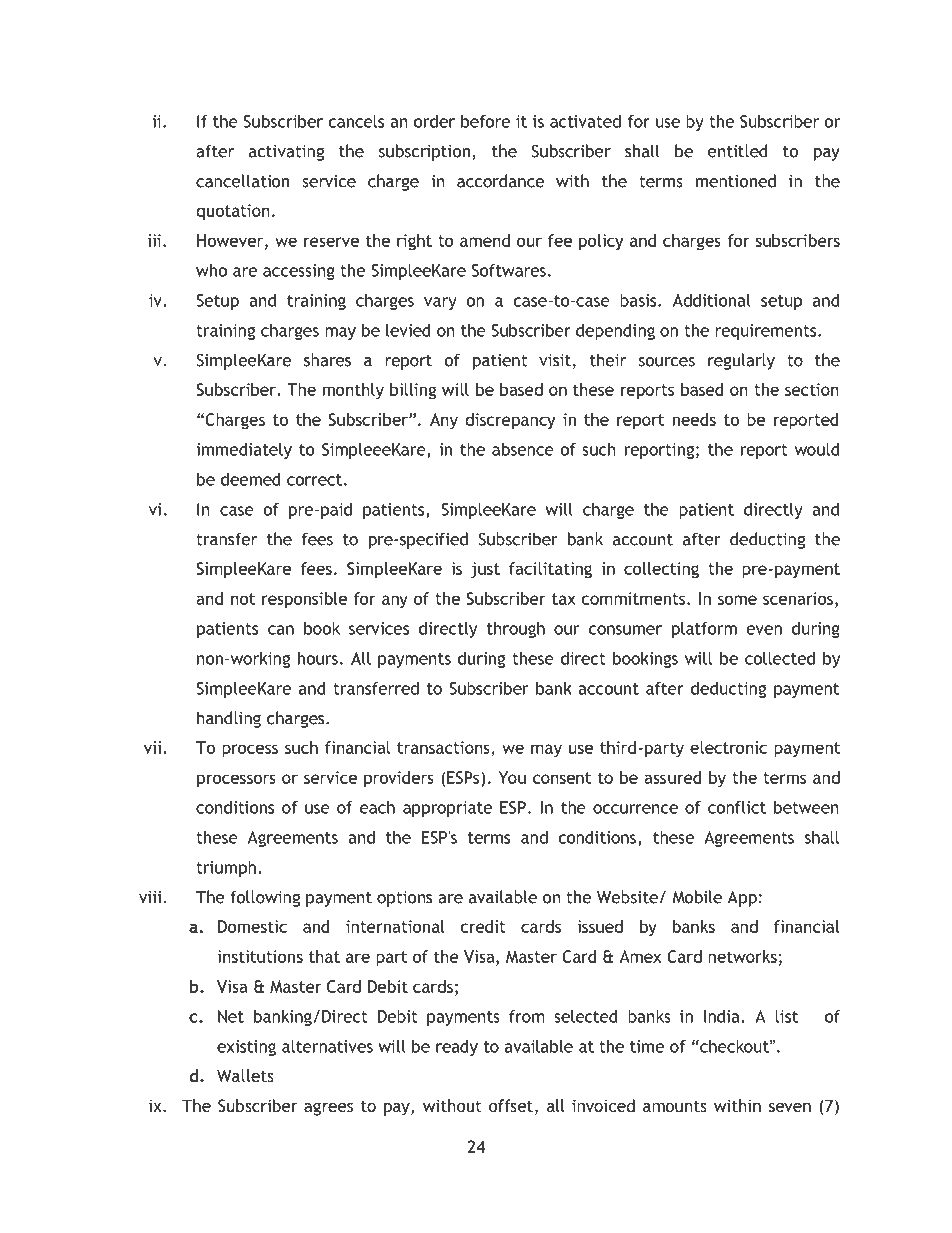 This page has height=1233, width=952. What do you see at coordinates (523, 449) in the page?
I see `absence` at bounding box center [523, 449].
